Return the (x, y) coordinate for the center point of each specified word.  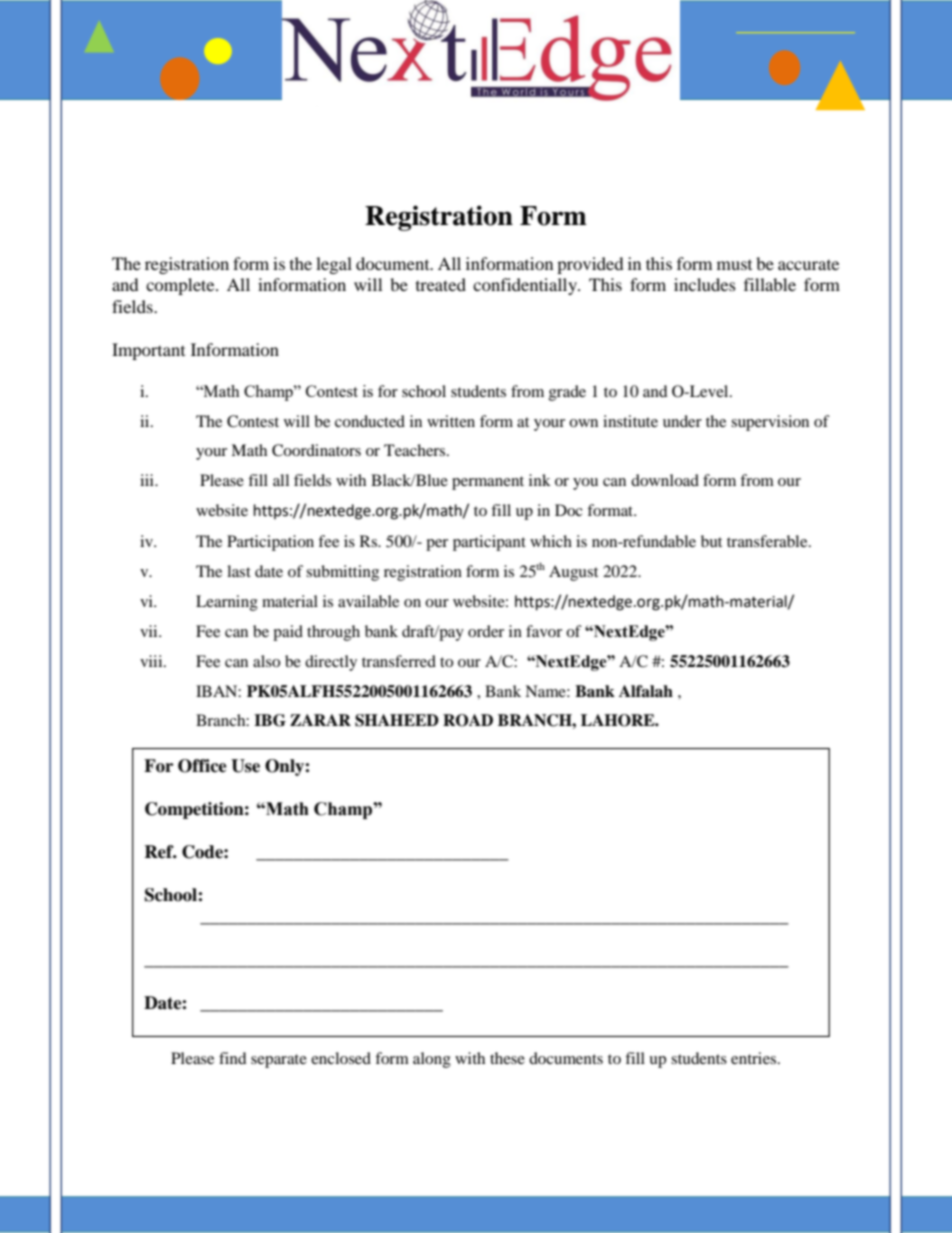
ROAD (468, 720)
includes (705, 284)
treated (441, 284)
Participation (270, 543)
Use (245, 766)
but (711, 541)
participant (489, 543)
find (233, 1058)
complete (181, 286)
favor (544, 631)
